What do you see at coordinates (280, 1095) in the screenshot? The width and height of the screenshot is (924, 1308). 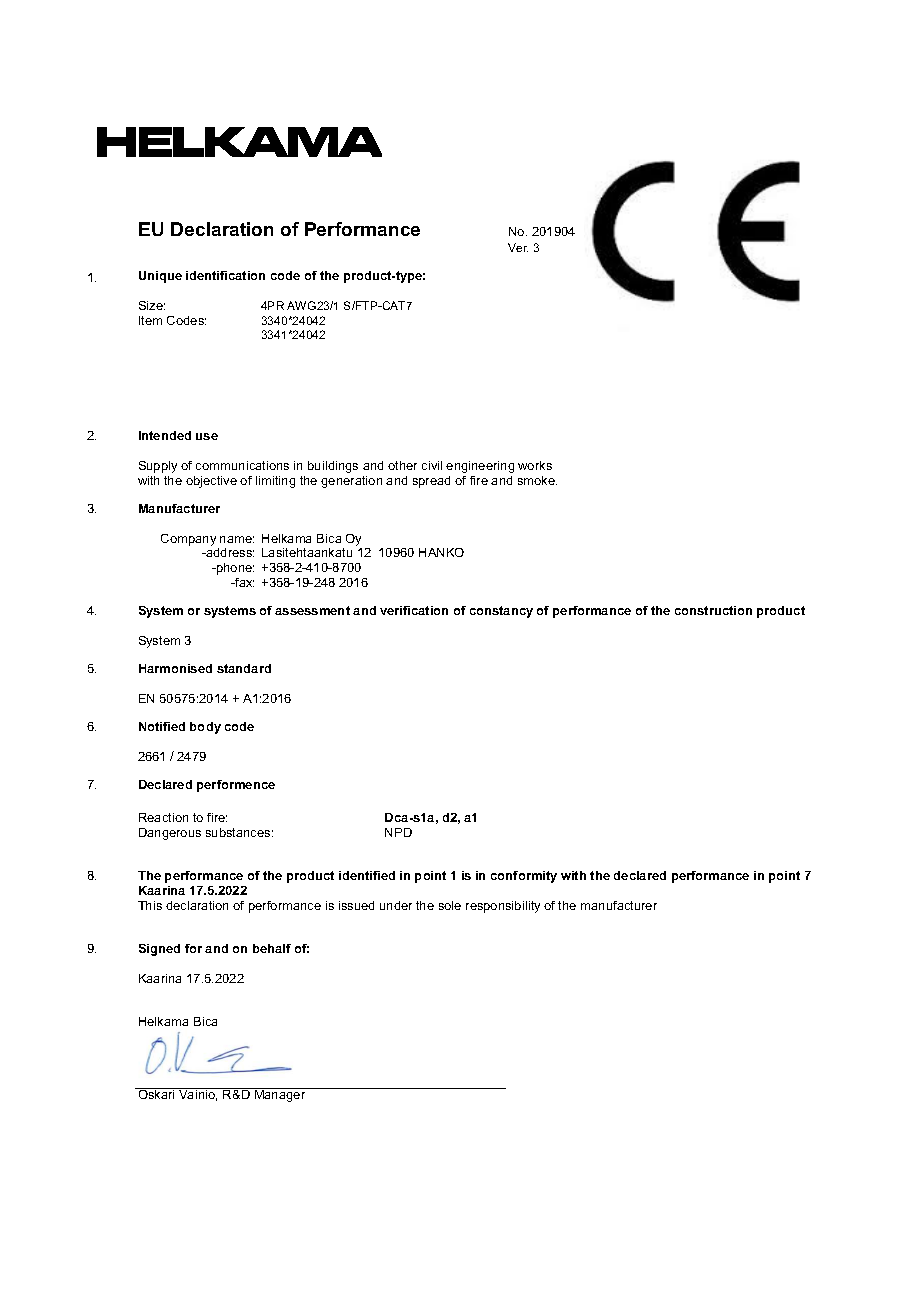 I see `Manager` at bounding box center [280, 1095].
